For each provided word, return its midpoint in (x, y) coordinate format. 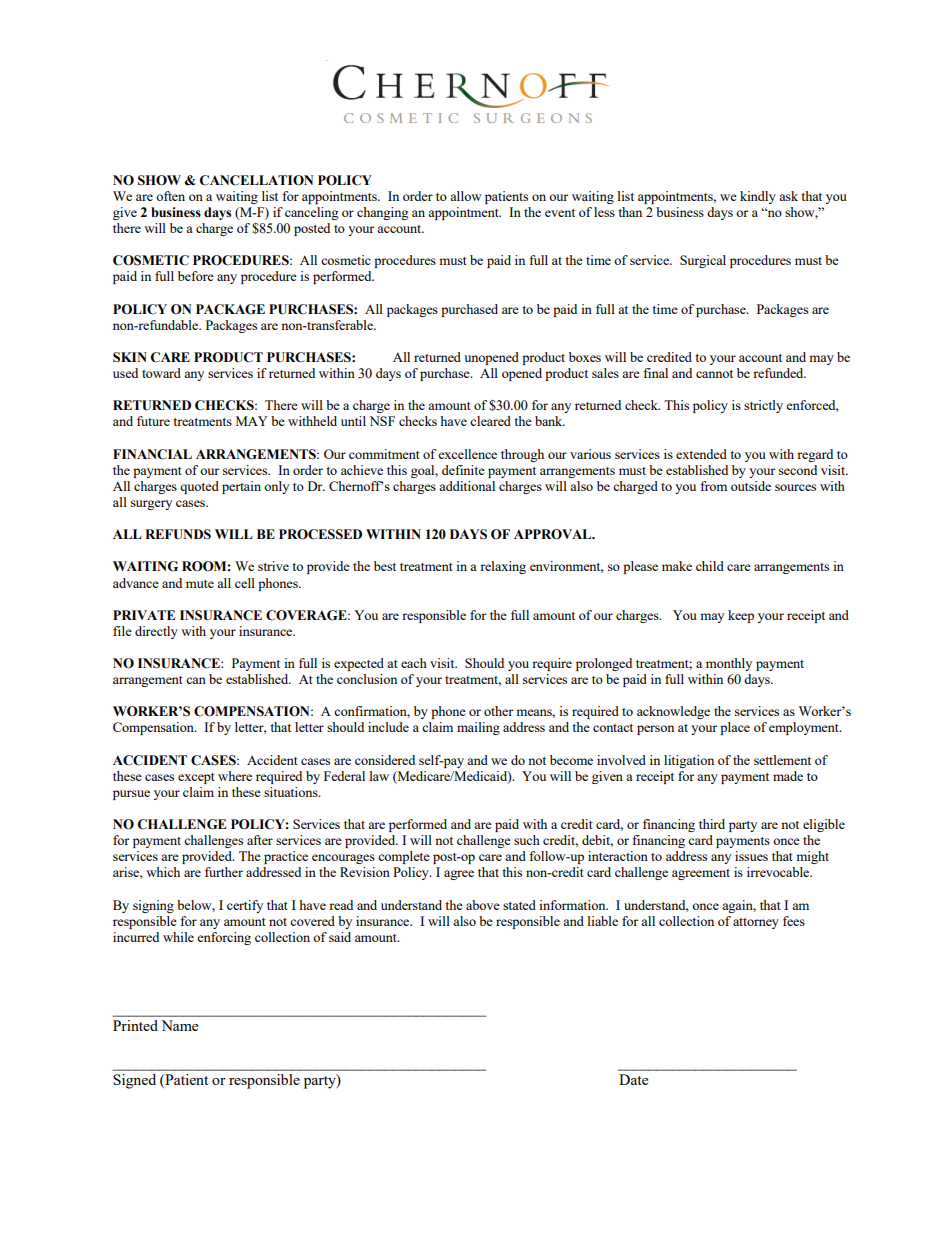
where (235, 776)
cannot (714, 374)
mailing (478, 728)
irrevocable (779, 872)
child (710, 566)
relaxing (503, 567)
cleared (490, 421)
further (224, 872)
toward (161, 373)
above (483, 905)
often (170, 196)
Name (179, 1025)
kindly (758, 197)
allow (466, 196)
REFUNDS (178, 534)
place (735, 728)
